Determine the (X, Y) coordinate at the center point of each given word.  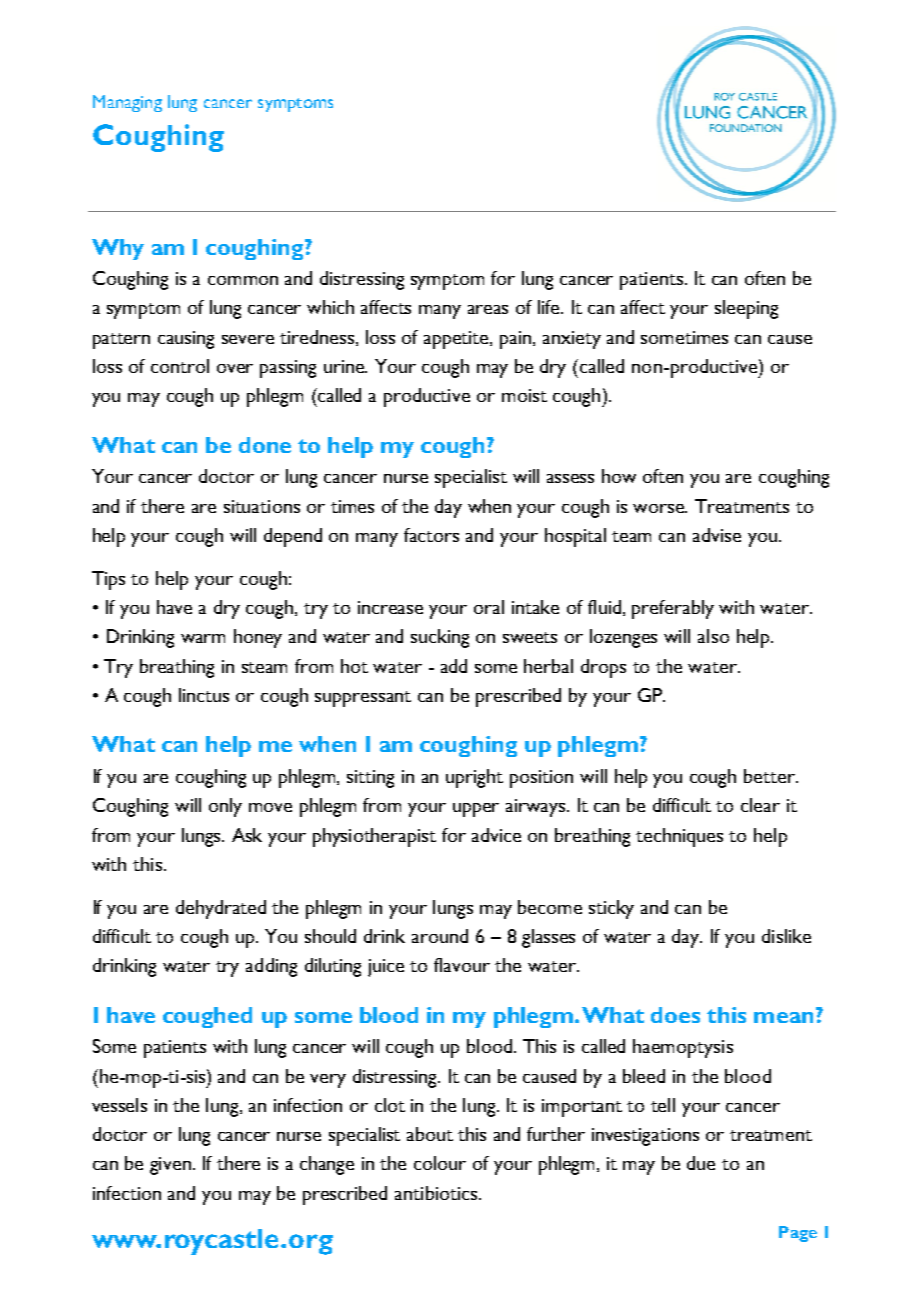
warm (203, 638)
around (440, 936)
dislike (786, 936)
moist (524, 395)
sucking (440, 638)
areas (488, 309)
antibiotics (437, 1193)
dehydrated (221, 909)
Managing (127, 103)
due (701, 1163)
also (713, 636)
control (180, 366)
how (619, 476)
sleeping (746, 309)
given (172, 1166)
